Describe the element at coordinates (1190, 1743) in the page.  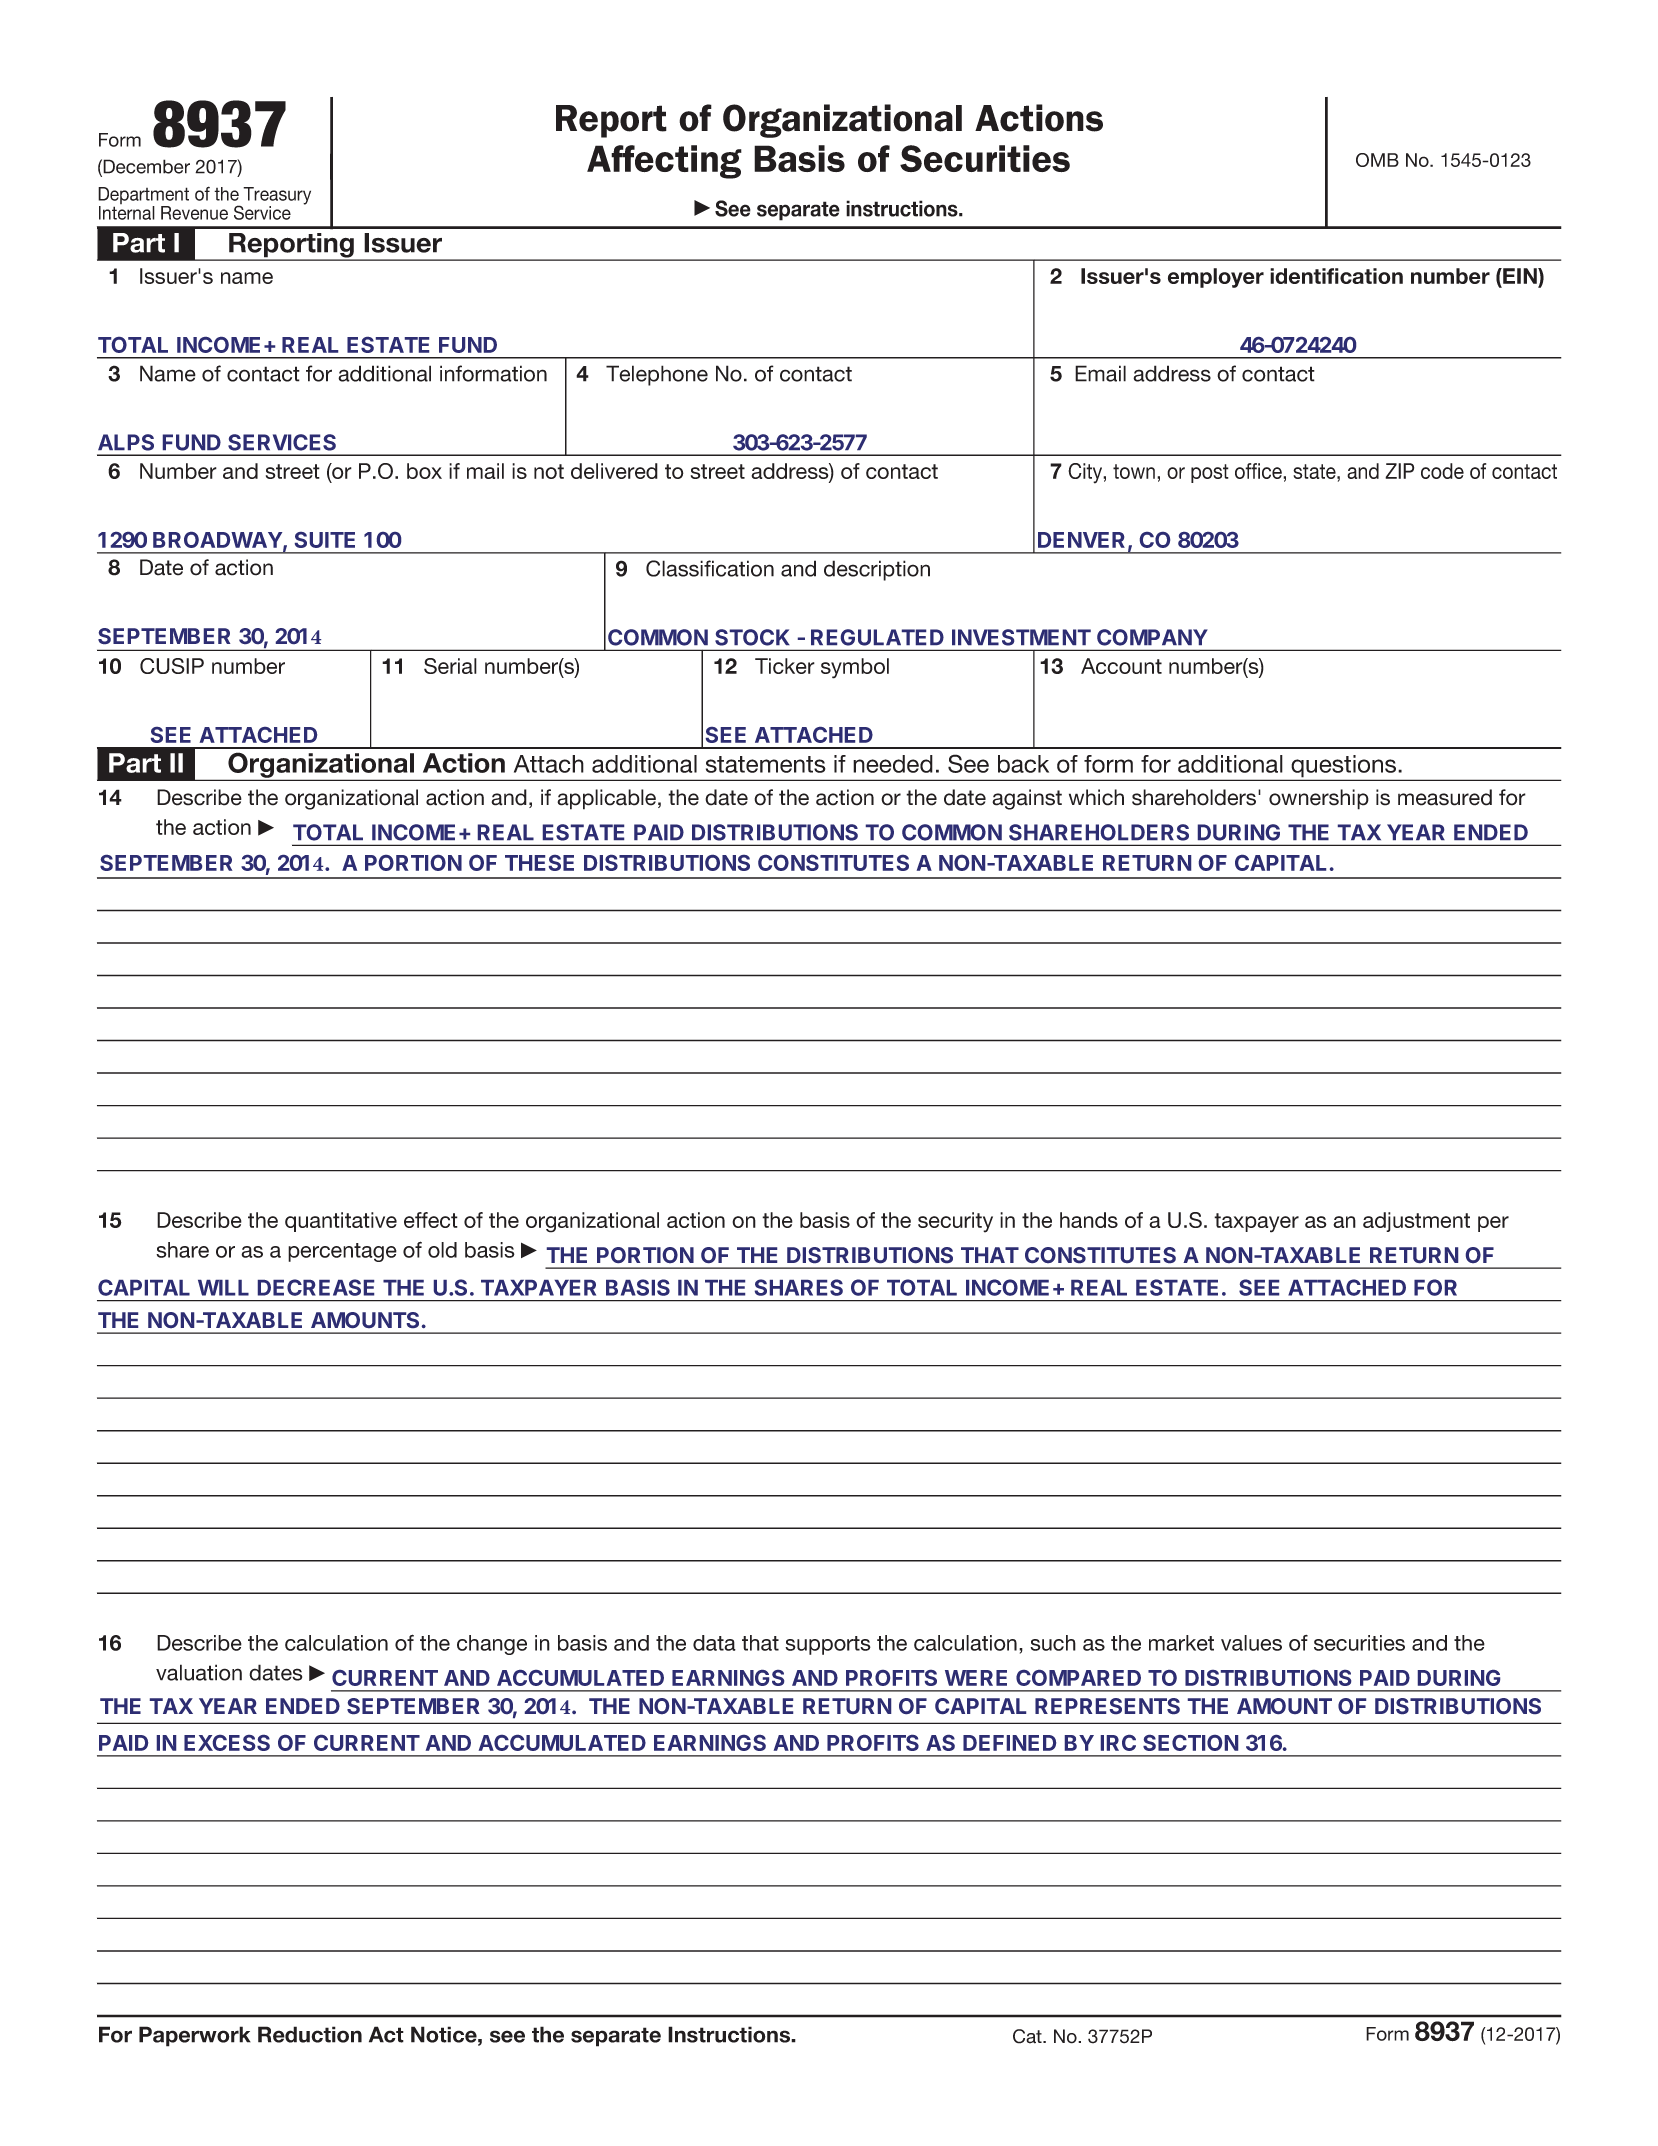
I see `SECTION` at that location.
